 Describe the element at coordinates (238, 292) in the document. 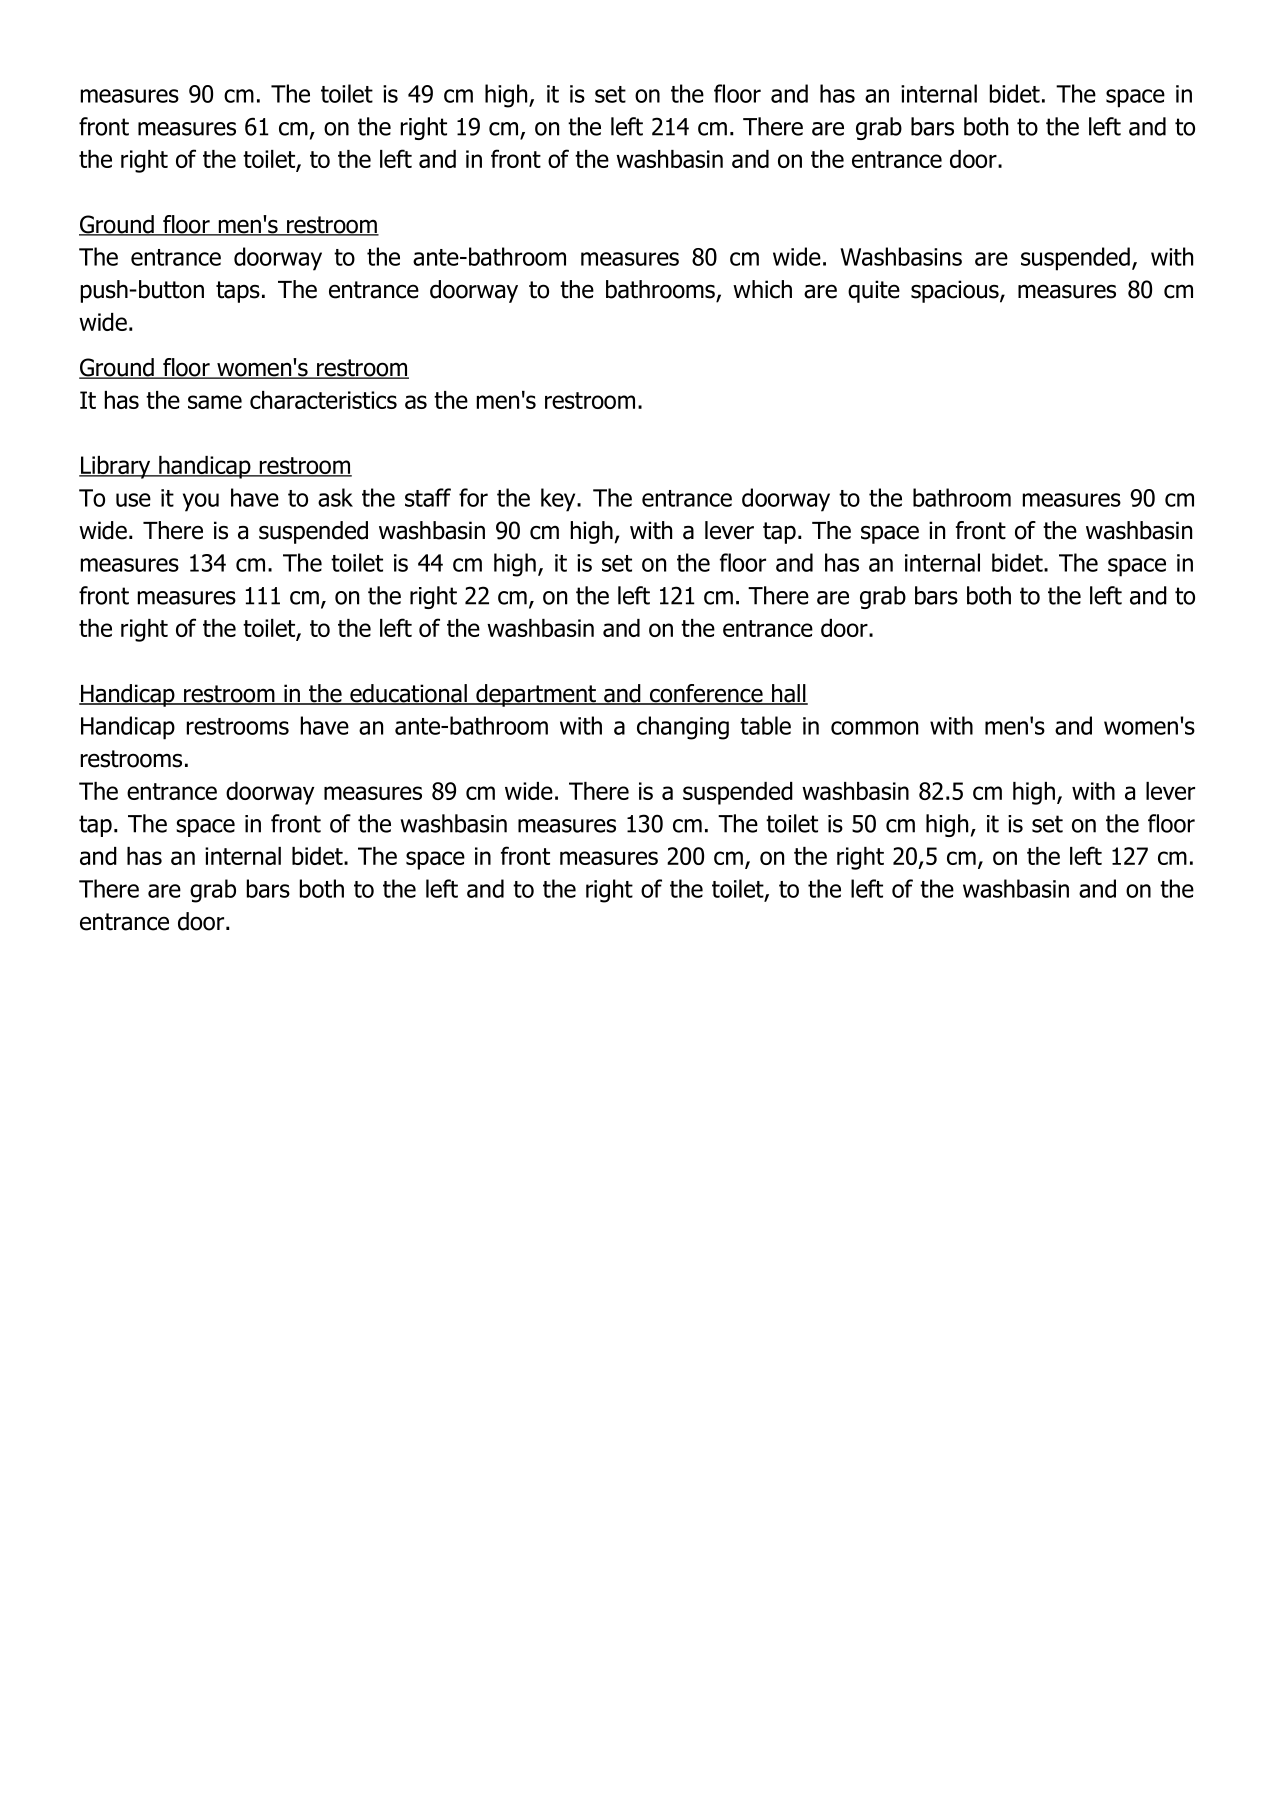

I see `taps` at that location.
